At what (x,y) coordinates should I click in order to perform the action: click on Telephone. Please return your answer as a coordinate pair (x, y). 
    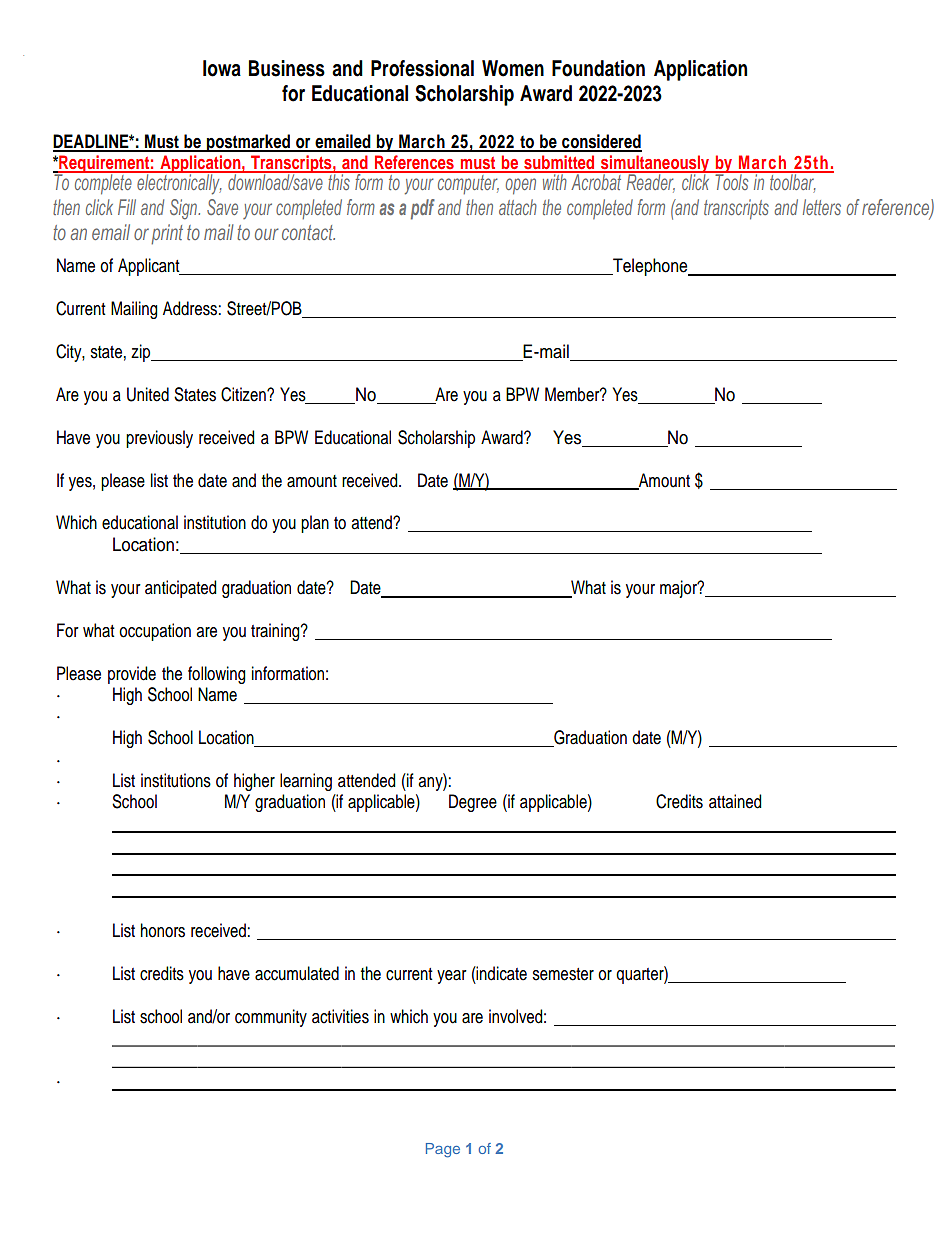
    Looking at the image, I should click on (650, 267).
